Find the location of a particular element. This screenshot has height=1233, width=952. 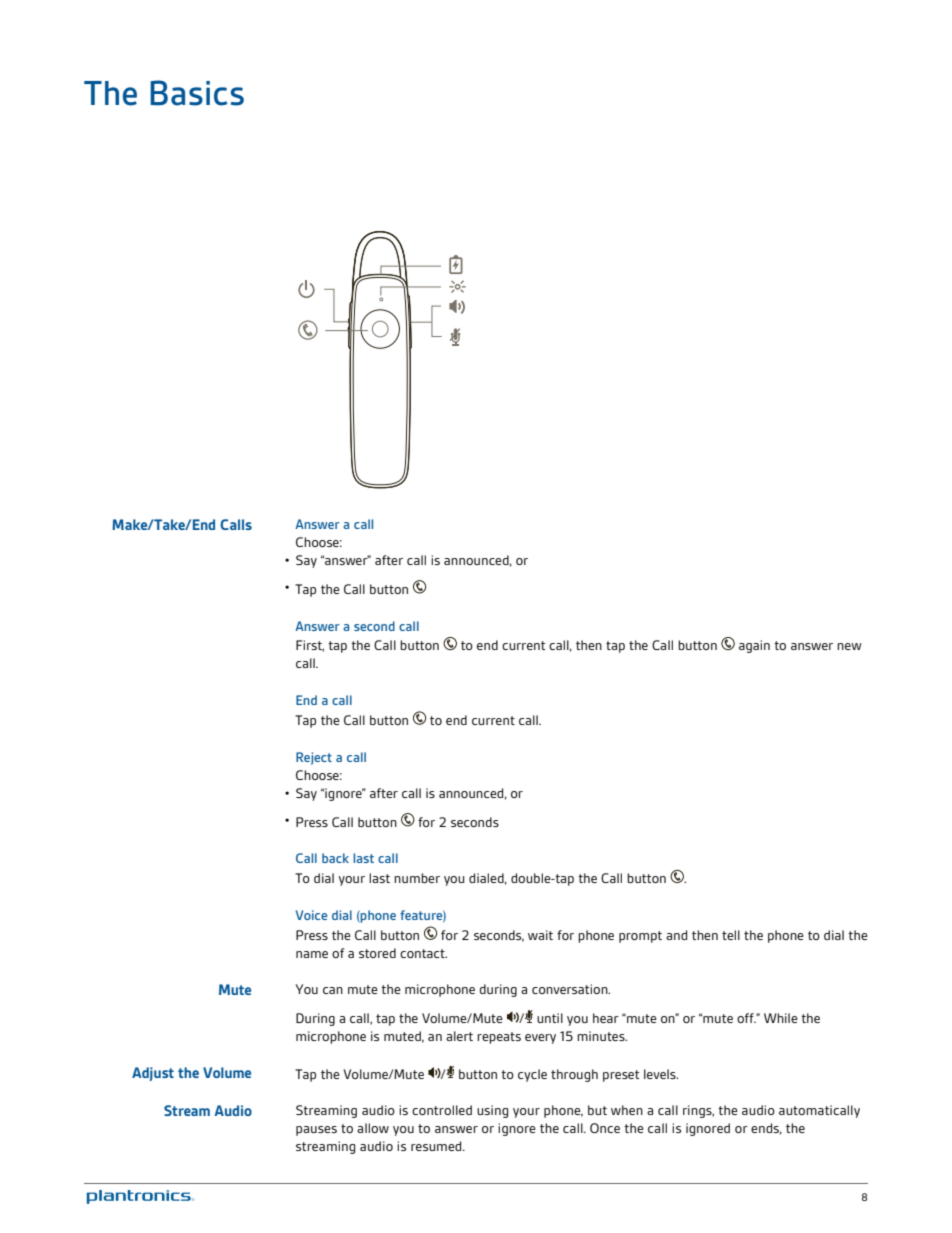

new is located at coordinates (849, 646).
